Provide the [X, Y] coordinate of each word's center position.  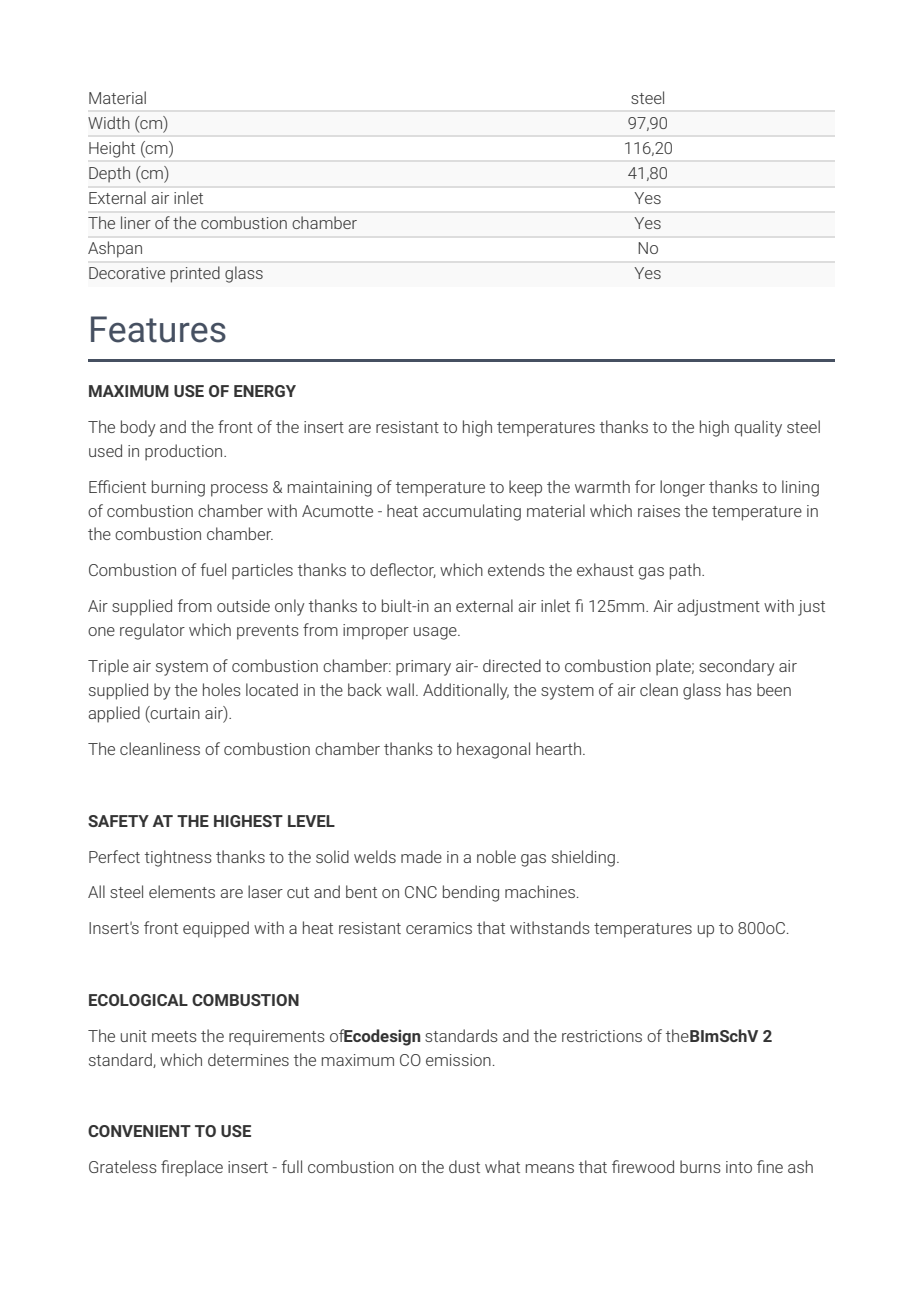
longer [682, 488]
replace [197, 1168]
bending [471, 893]
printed [195, 274]
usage [436, 633]
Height [112, 149]
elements [182, 891]
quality [758, 428]
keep [525, 488]
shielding [583, 858]
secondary [737, 667]
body [138, 428]
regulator [152, 631]
